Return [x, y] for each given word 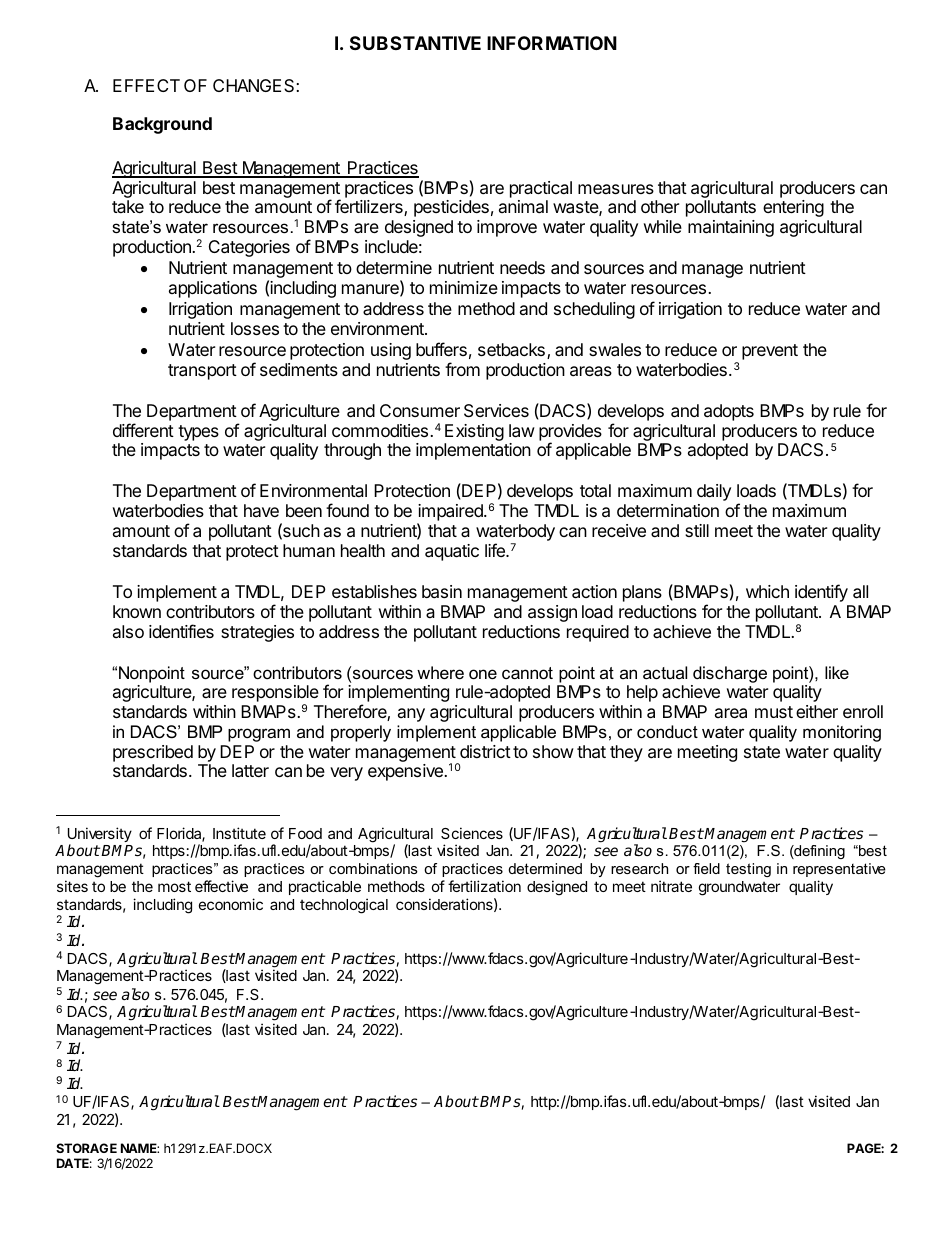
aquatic [452, 552]
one [483, 674]
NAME [140, 1148]
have [261, 510]
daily [714, 492]
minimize [464, 287]
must [774, 712]
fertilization [484, 886]
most [174, 886]
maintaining [731, 228]
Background [162, 125]
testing [748, 870]
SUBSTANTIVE [415, 43]
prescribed [153, 755]
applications [213, 289]
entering [793, 208]
